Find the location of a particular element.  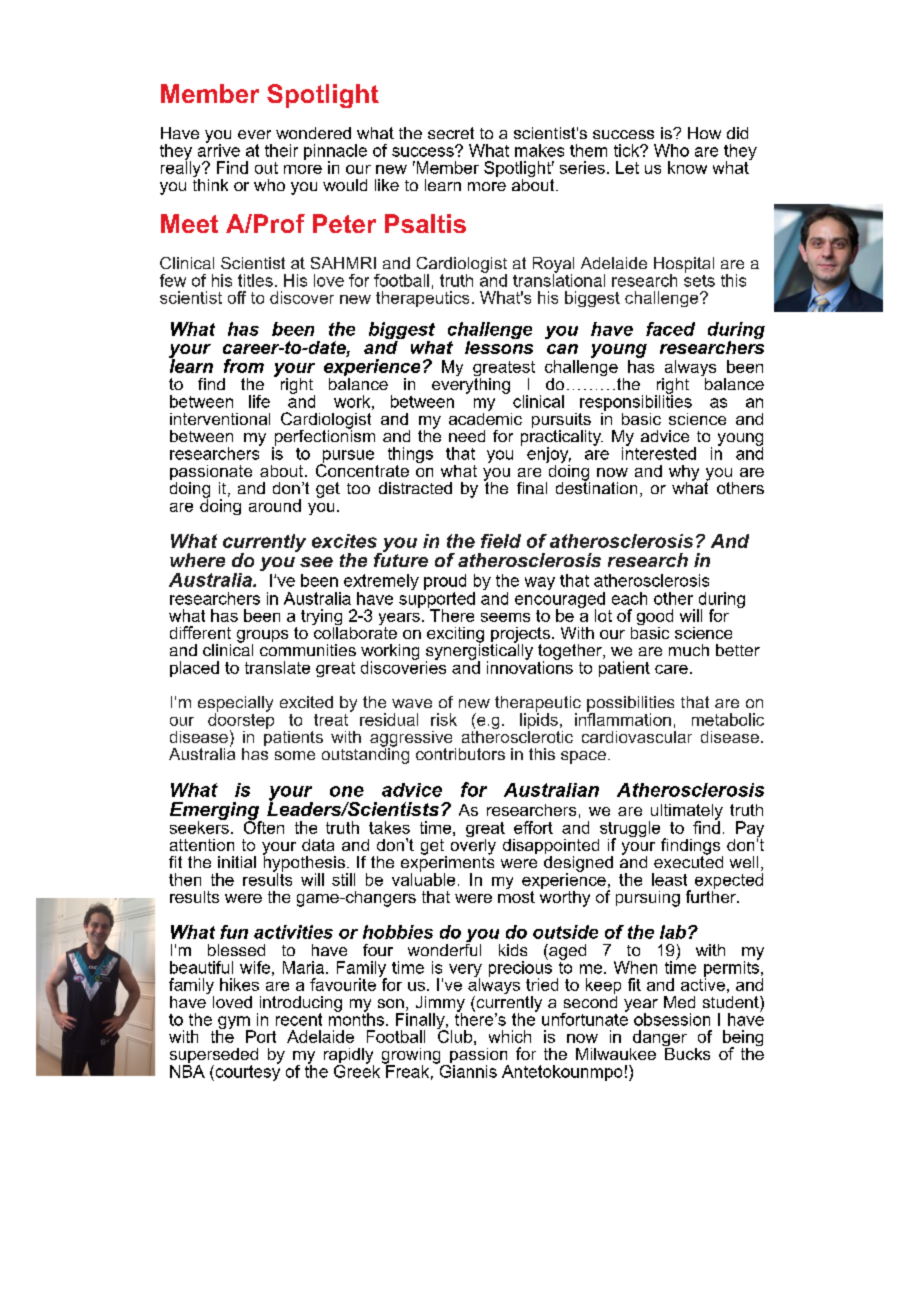

arrive is located at coordinates (219, 149).
